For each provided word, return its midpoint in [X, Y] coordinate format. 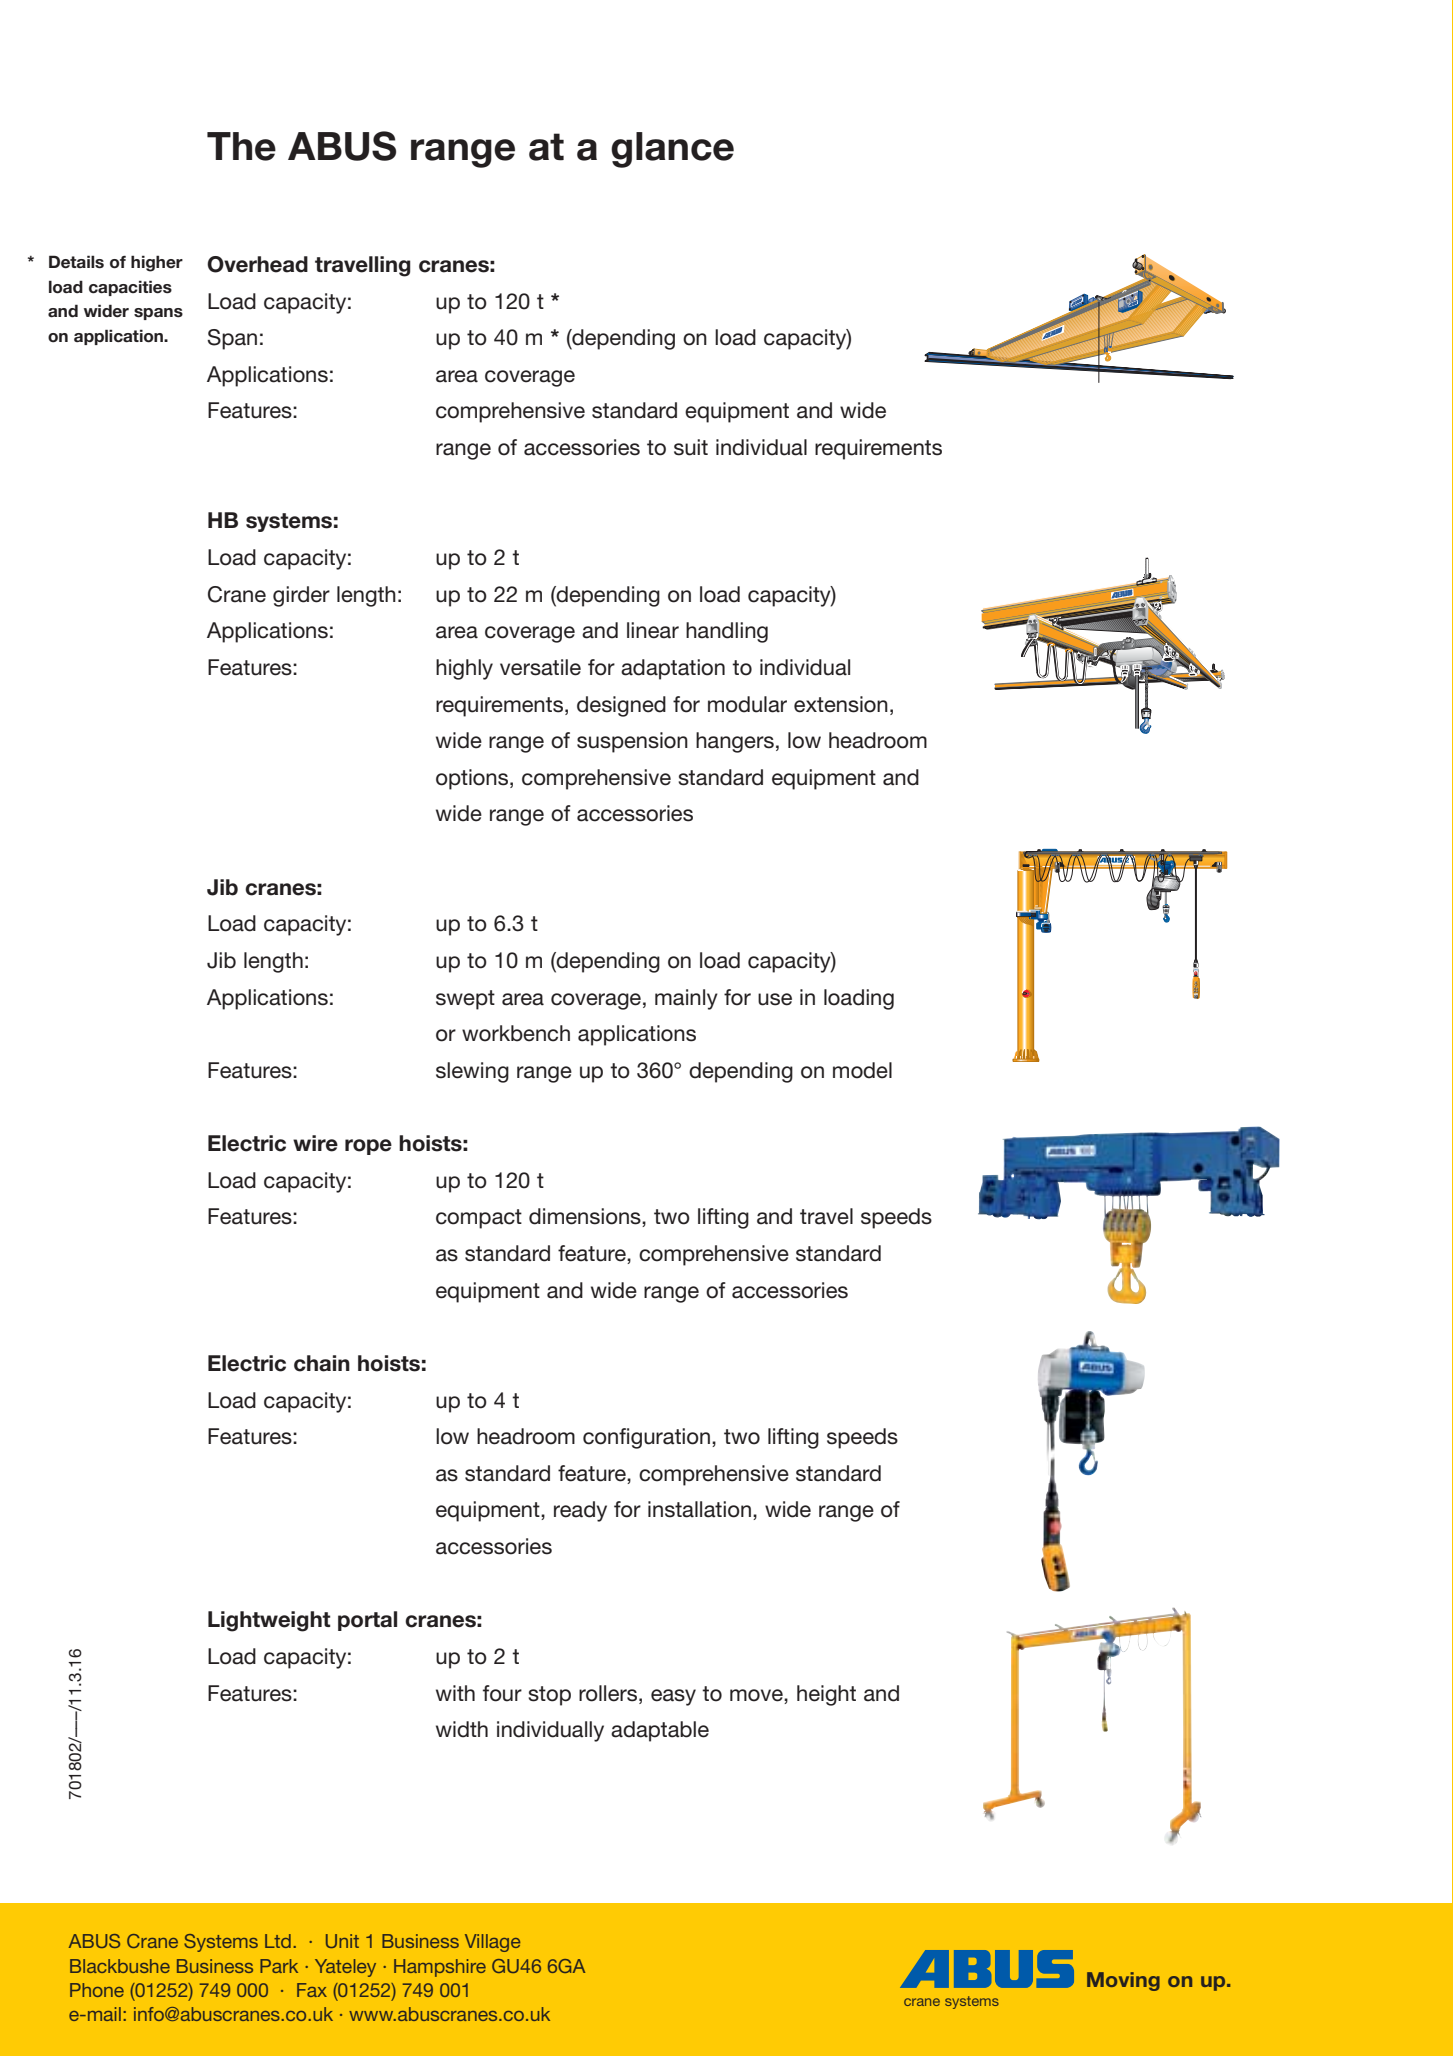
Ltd [278, 1941]
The [241, 146]
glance [672, 150]
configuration [646, 1438]
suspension [632, 742]
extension [841, 704]
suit [691, 447]
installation [699, 1509]
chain [322, 1363]
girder [301, 596]
